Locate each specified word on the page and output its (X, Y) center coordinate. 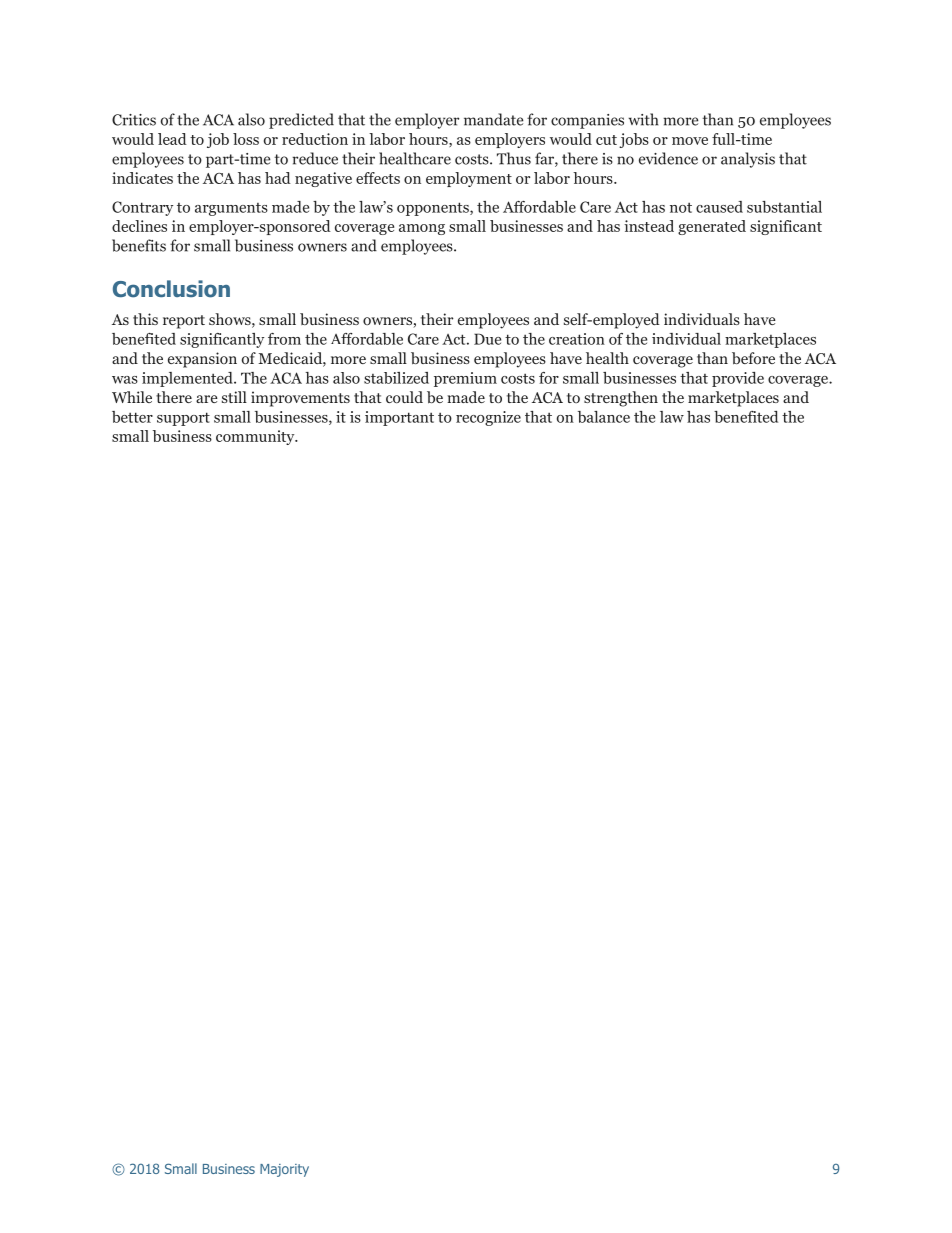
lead (172, 139)
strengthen (621, 399)
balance (604, 417)
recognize (488, 418)
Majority (284, 1170)
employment (469, 179)
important (399, 418)
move (690, 141)
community (256, 437)
